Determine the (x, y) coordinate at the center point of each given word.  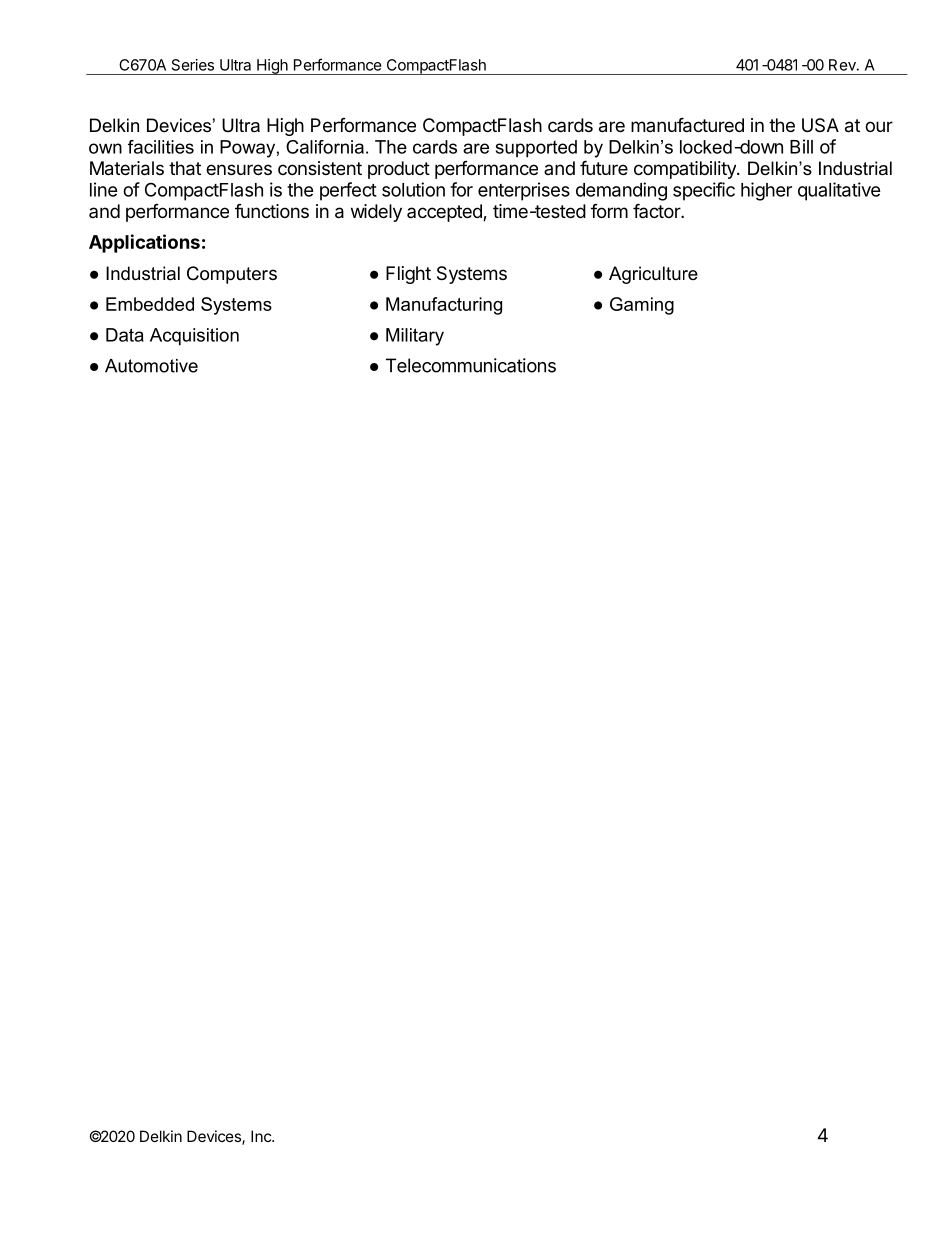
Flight (408, 275)
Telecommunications (471, 365)
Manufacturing (444, 306)
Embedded (150, 304)
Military (415, 337)
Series (193, 65)
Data (125, 335)
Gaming (642, 306)
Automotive (151, 366)
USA (820, 125)
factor (657, 210)
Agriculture (653, 275)
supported (536, 149)
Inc (262, 1136)
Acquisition (194, 337)
